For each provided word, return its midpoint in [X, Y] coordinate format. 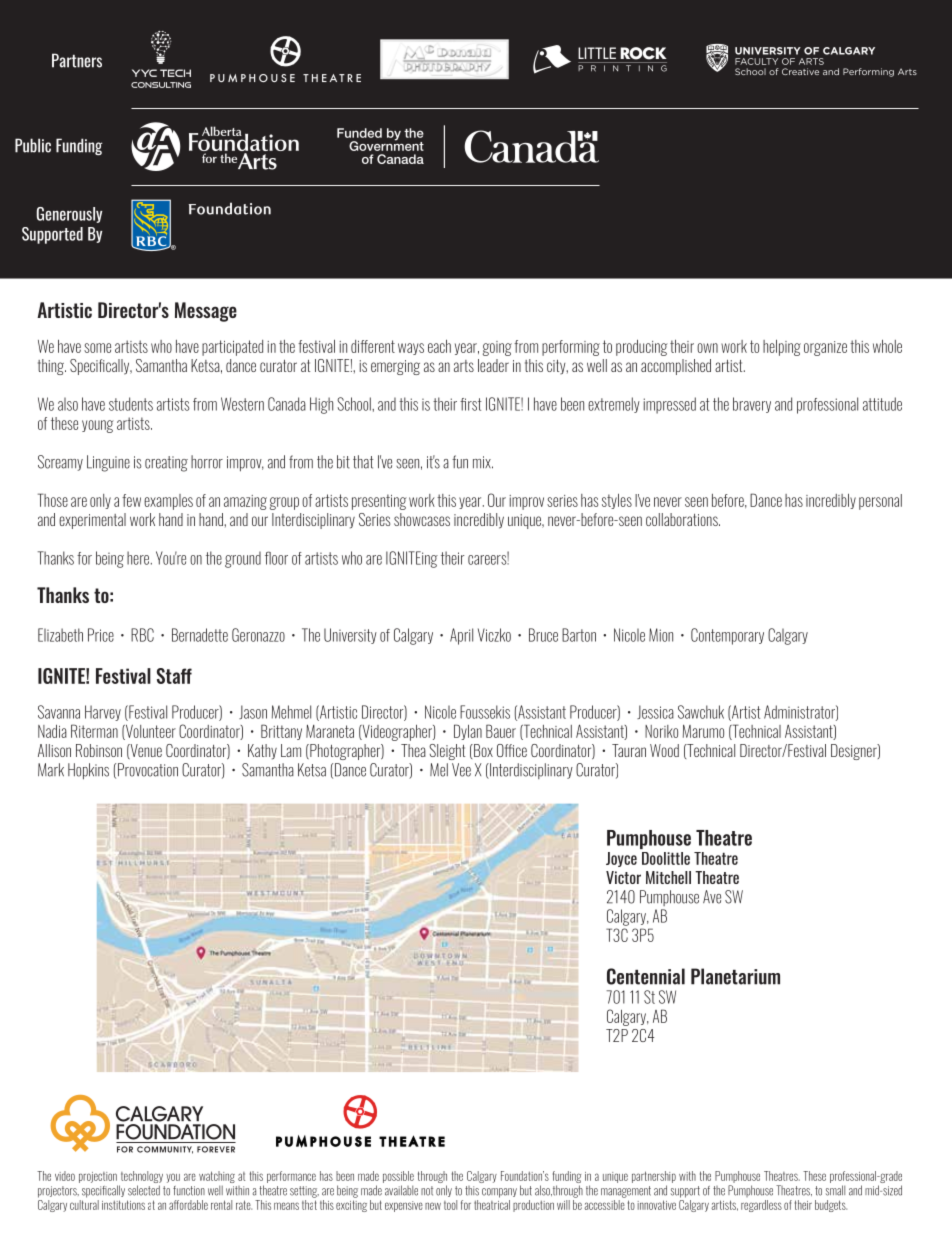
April [461, 636]
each [439, 346]
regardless [761, 1206]
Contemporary [727, 636]
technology [141, 1178]
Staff [174, 676]
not [427, 1191]
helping [782, 348]
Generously [69, 215]
